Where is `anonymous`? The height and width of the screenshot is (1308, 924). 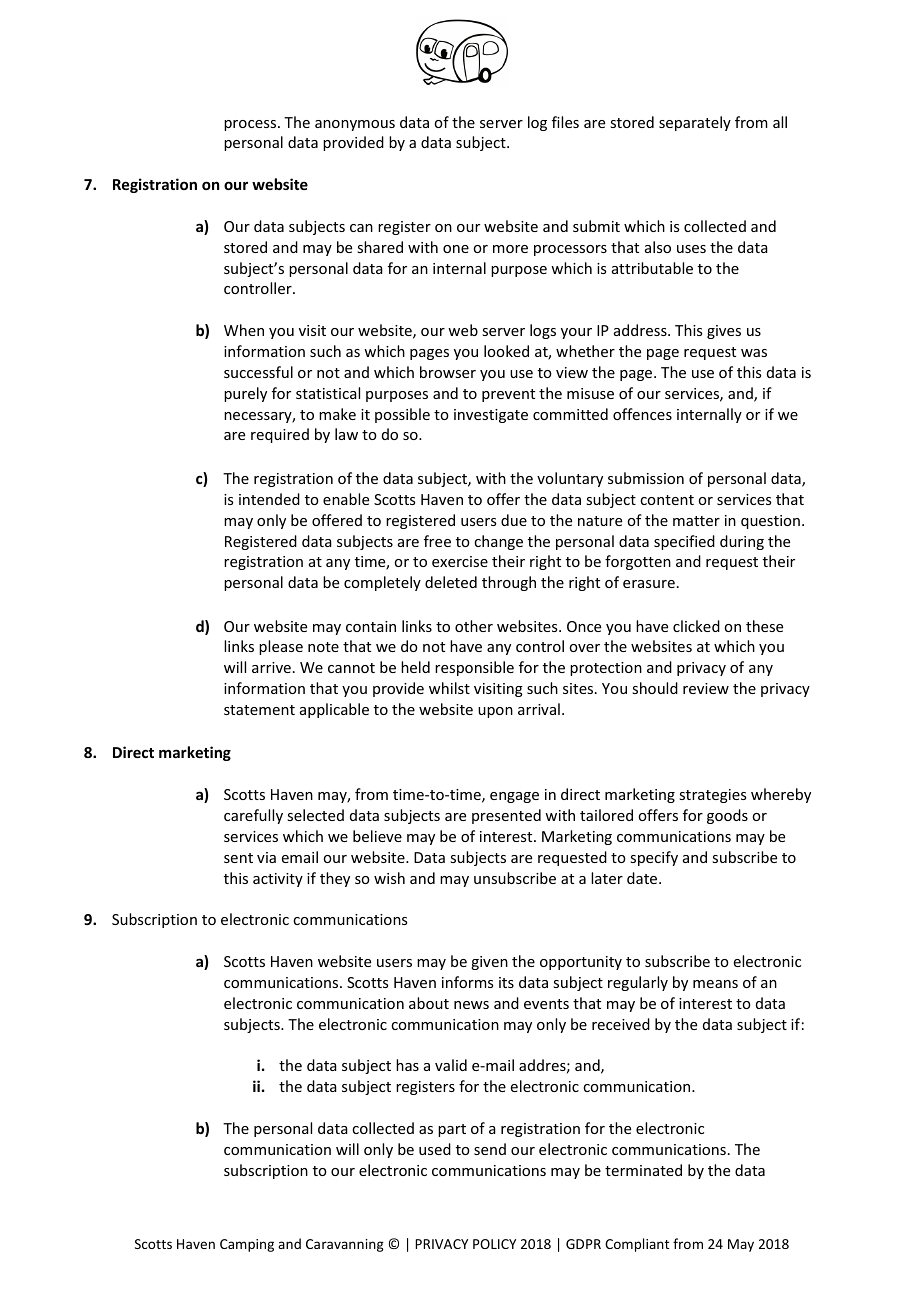
anonymous is located at coordinates (355, 125).
